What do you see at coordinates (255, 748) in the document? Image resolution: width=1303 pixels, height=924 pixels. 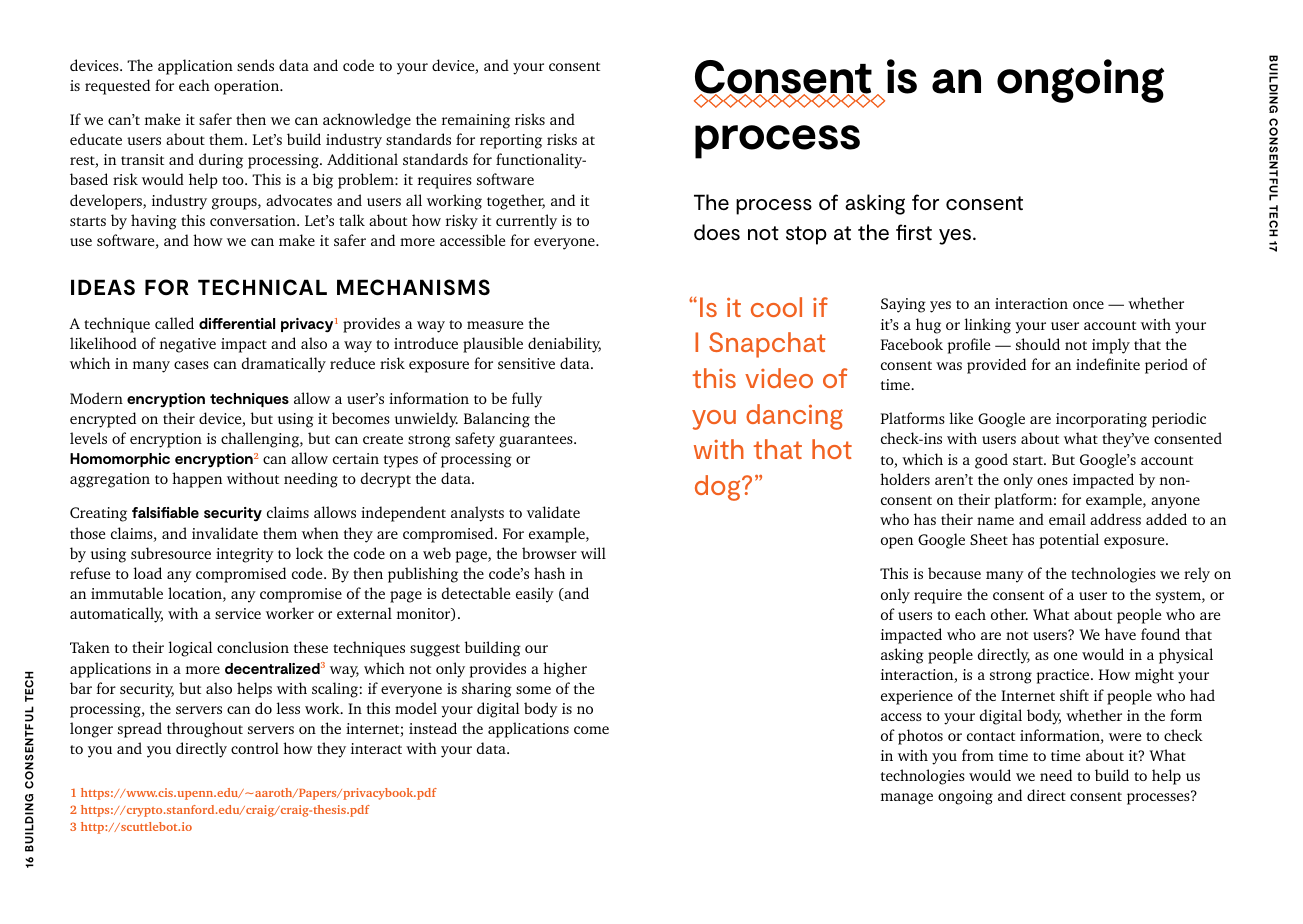 I see `control` at bounding box center [255, 748].
